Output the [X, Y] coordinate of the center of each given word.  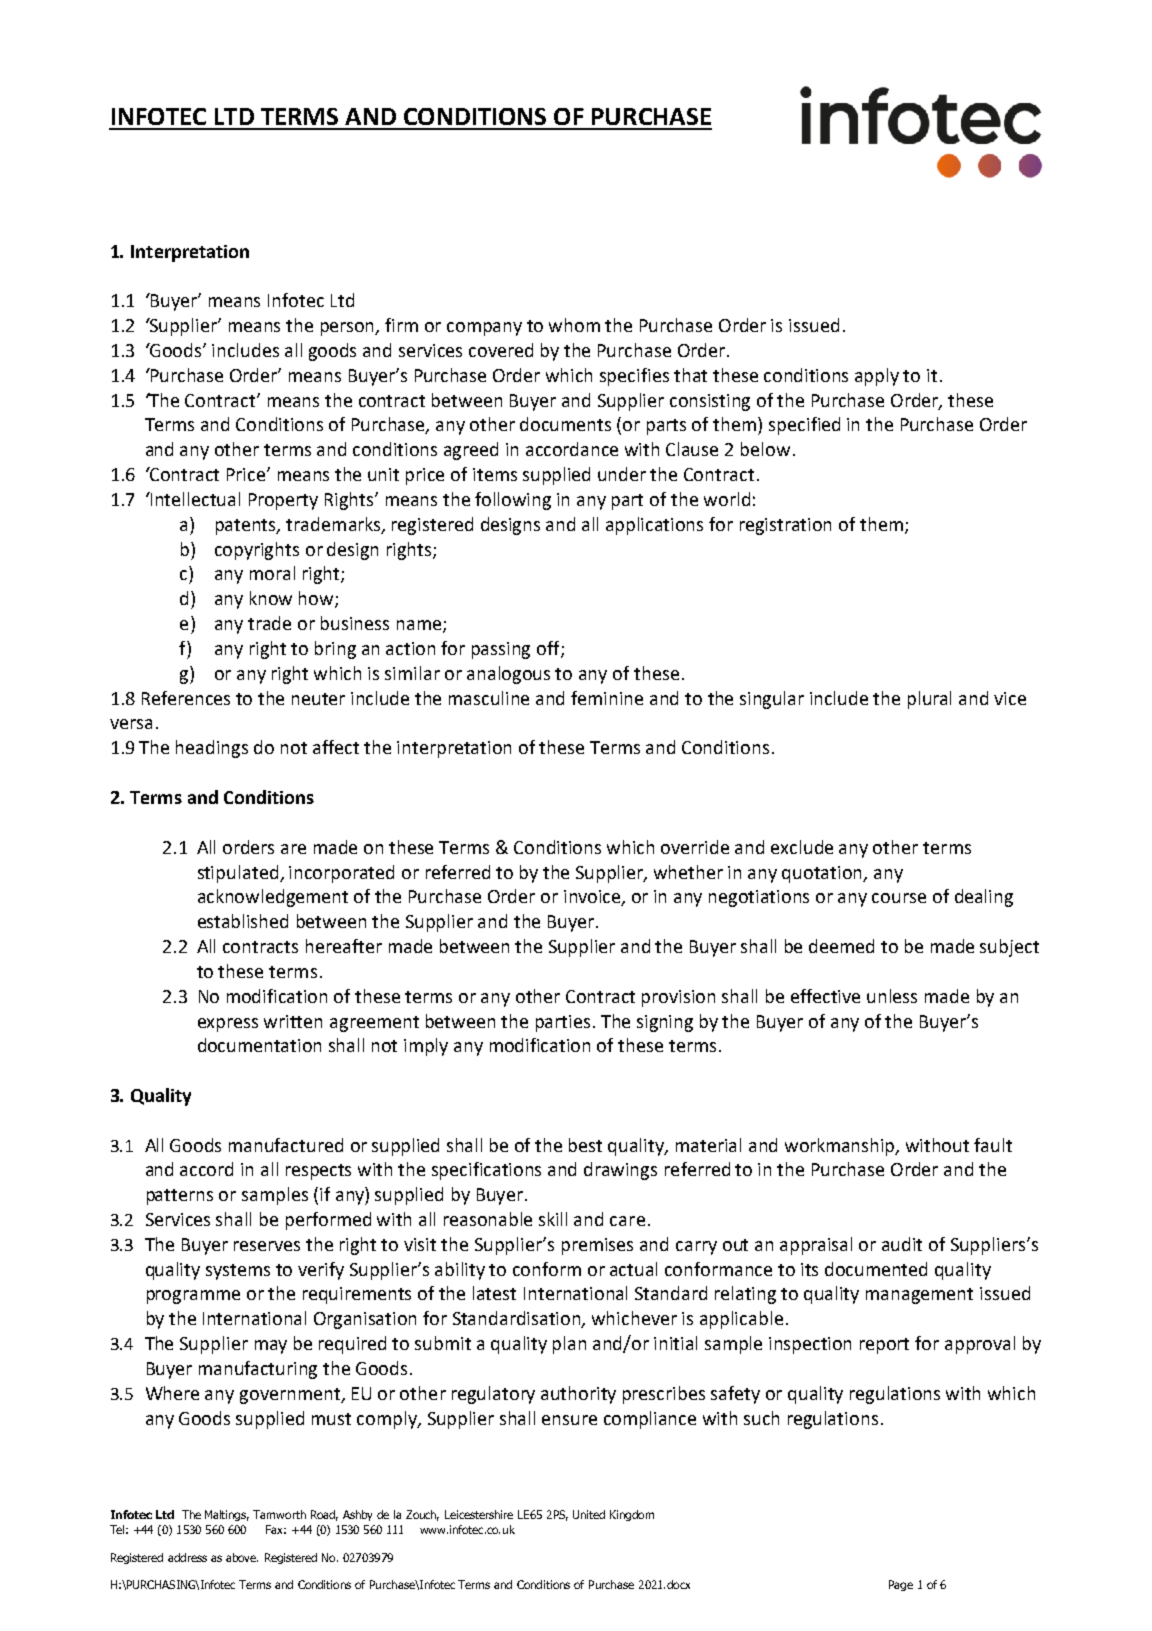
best [585, 1145]
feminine [607, 698]
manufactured [286, 1145]
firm [401, 325]
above [242, 1557]
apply [877, 377]
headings [212, 749]
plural [929, 700]
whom [574, 325]
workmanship [841, 1147]
